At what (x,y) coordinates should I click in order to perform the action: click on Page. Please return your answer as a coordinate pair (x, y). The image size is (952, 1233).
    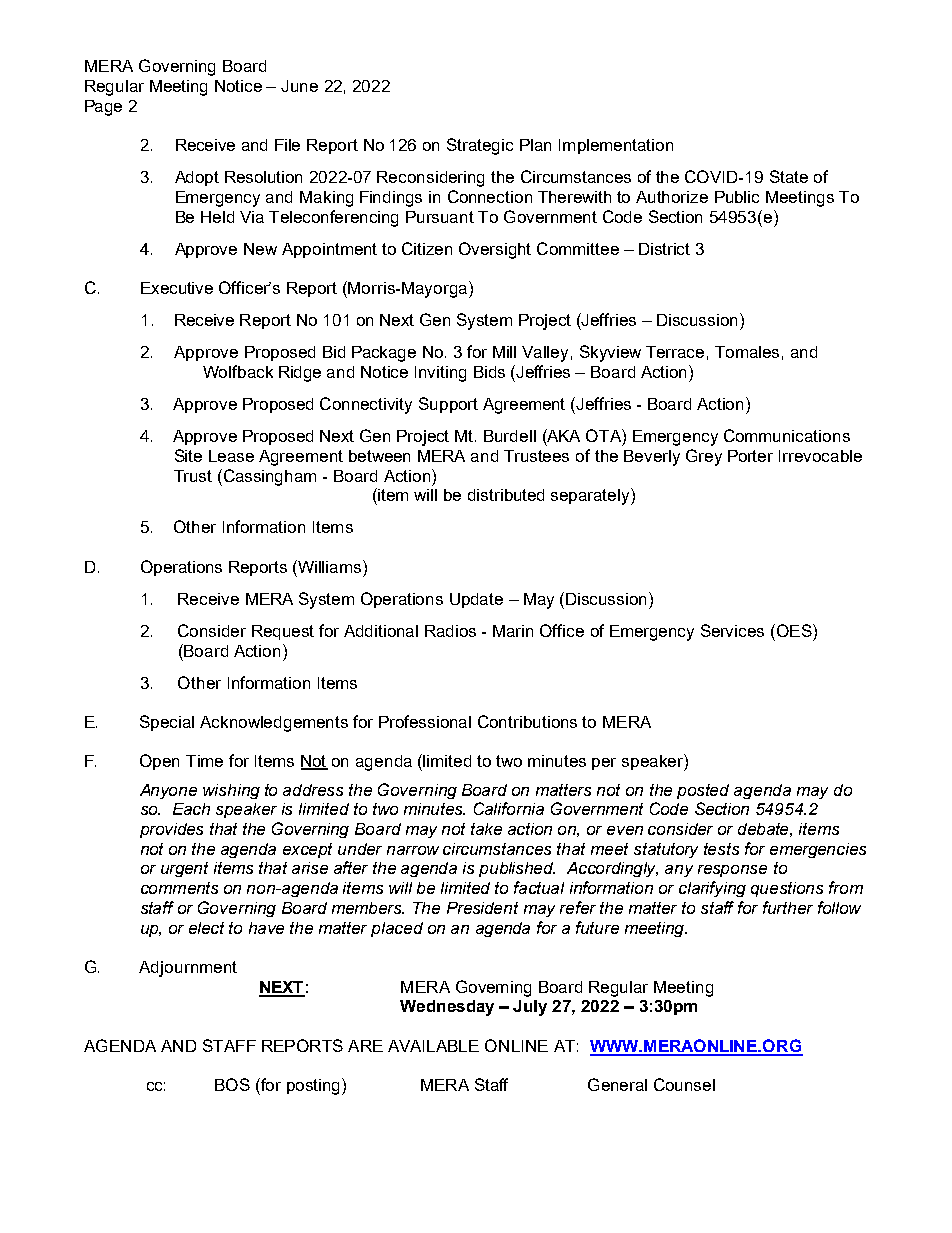
    Looking at the image, I should click on (103, 108).
